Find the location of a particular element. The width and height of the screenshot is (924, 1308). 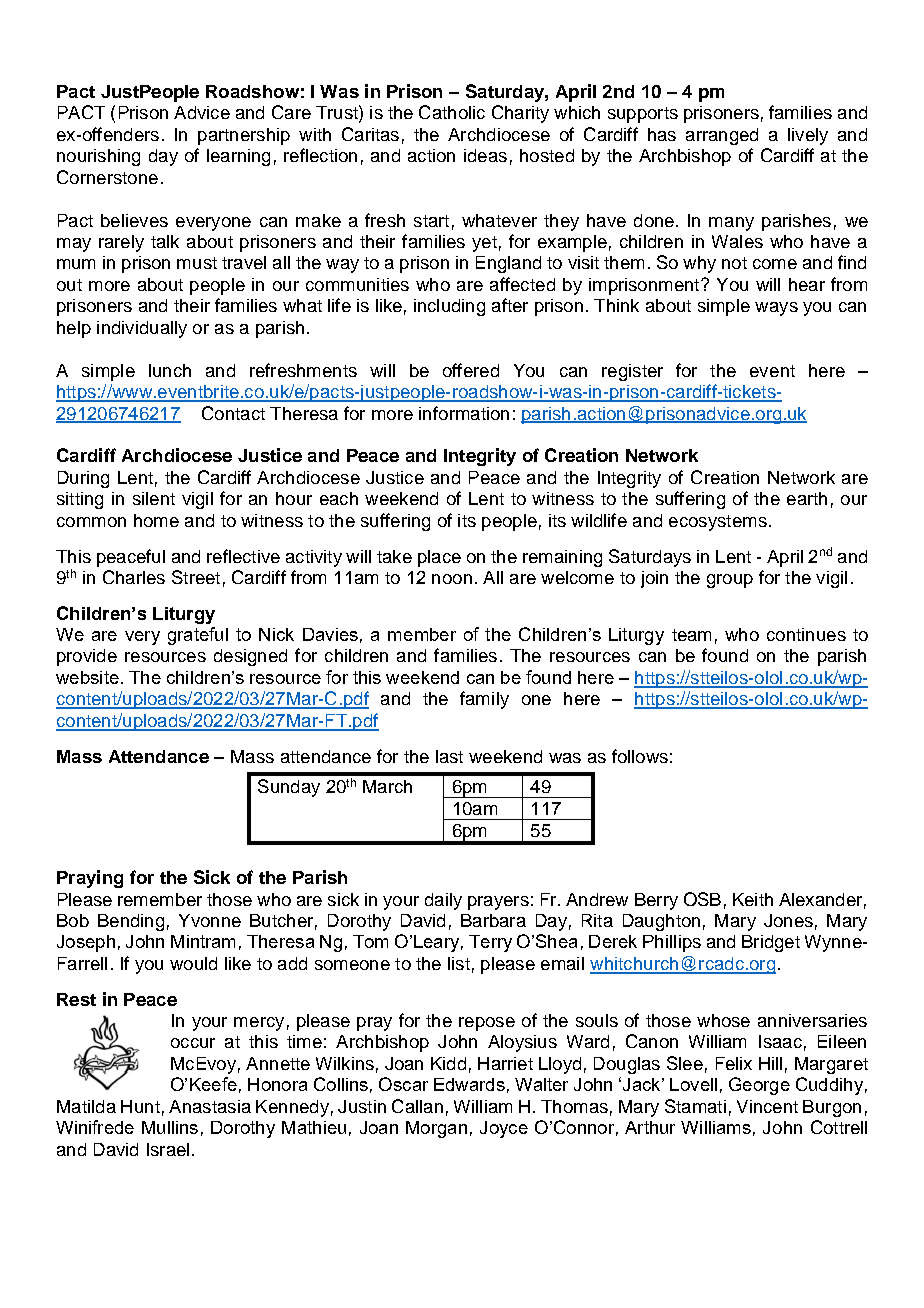

Morgan is located at coordinates (436, 1129).
